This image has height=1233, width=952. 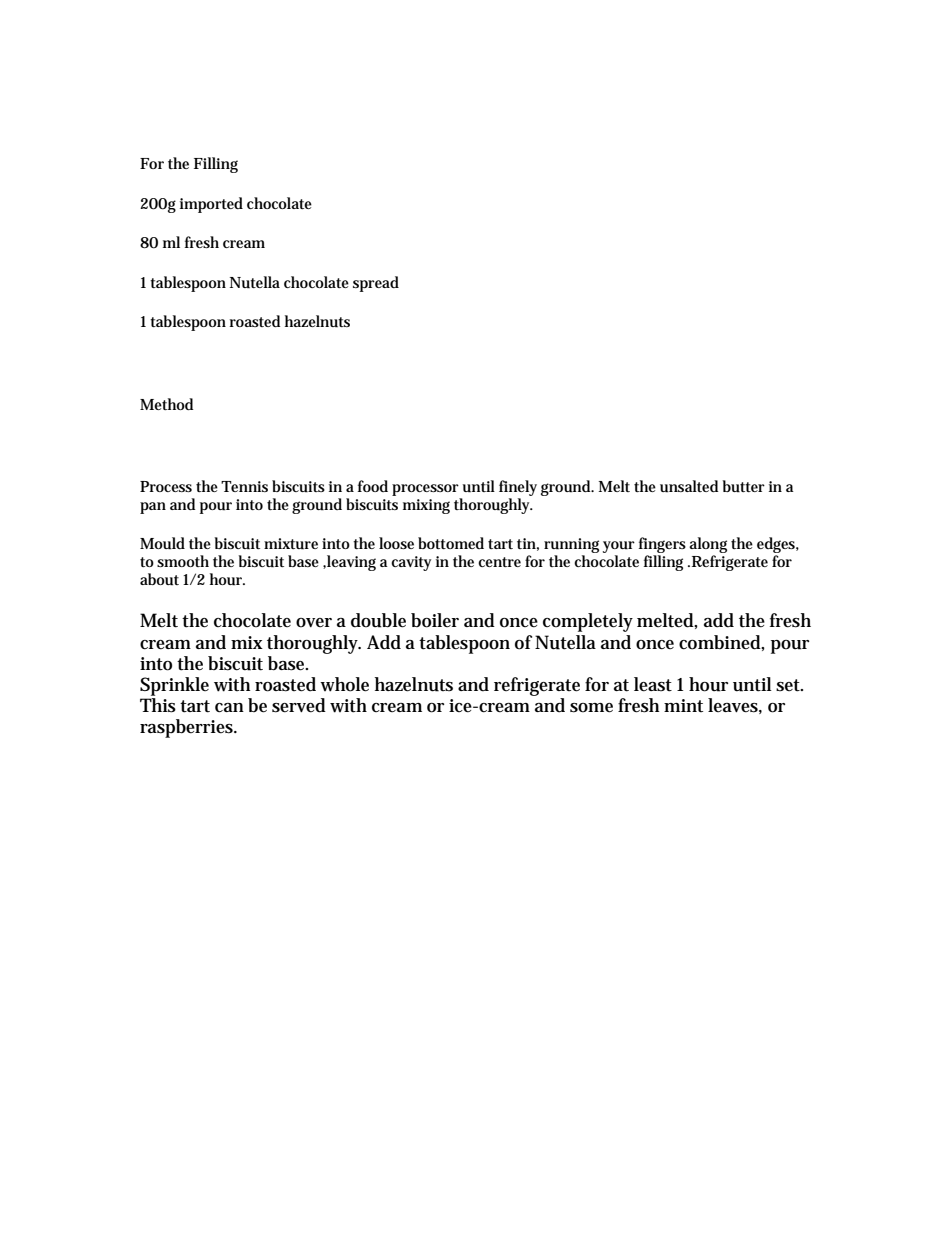 What do you see at coordinates (373, 486) in the image?
I see `food` at bounding box center [373, 486].
